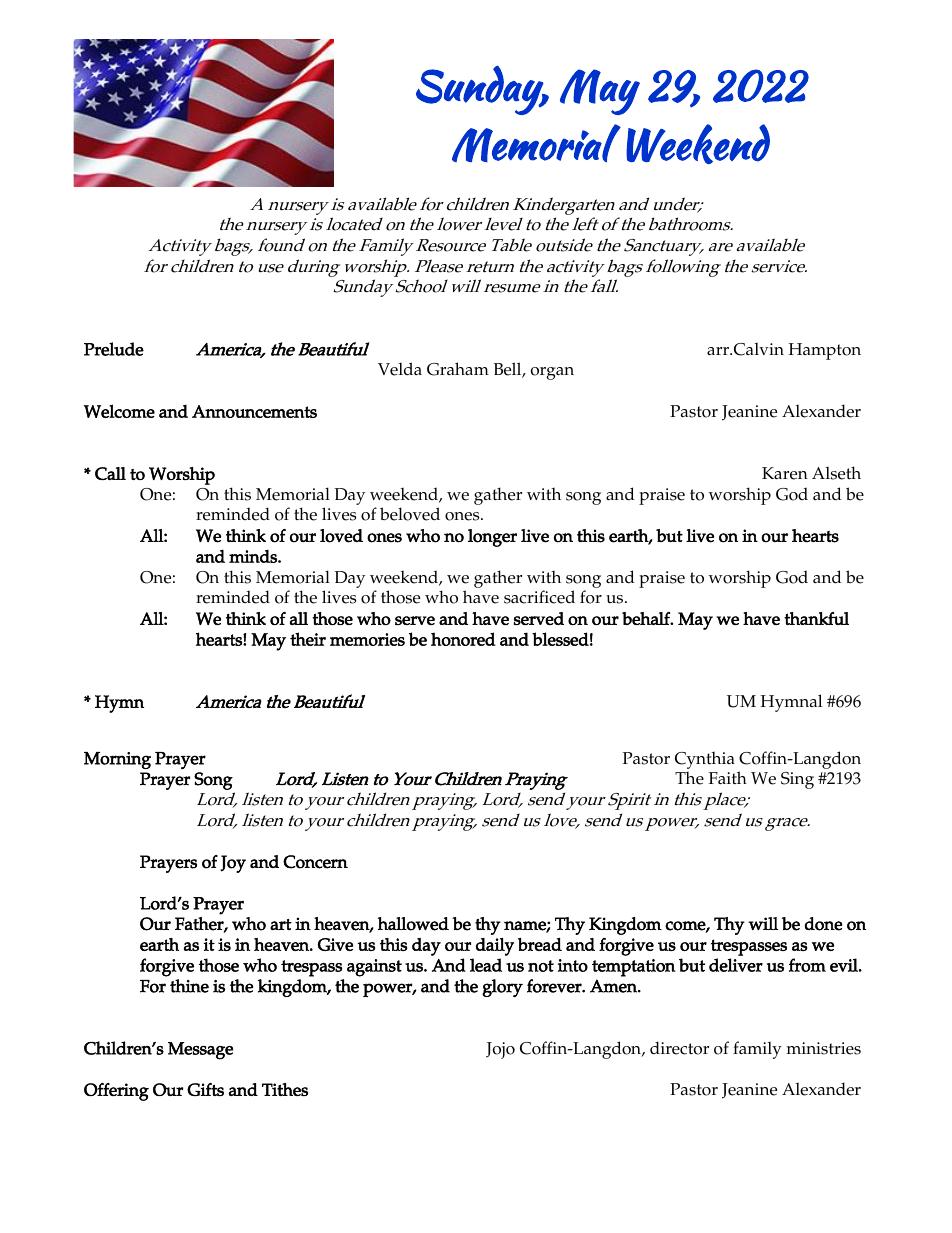 The height and width of the document is (1233, 952). What do you see at coordinates (463, 639) in the document?
I see `honored` at bounding box center [463, 639].
